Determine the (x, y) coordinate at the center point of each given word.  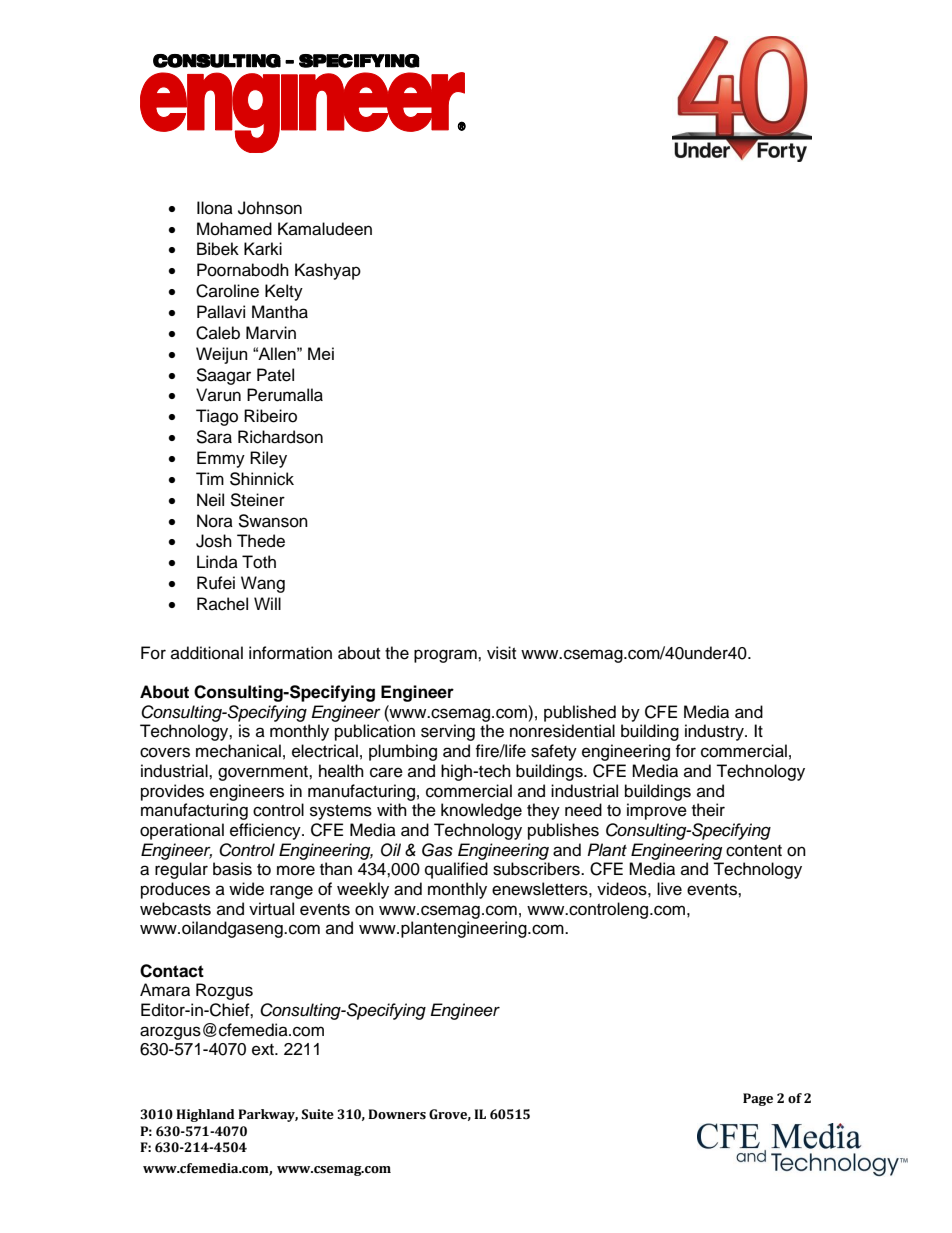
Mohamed (234, 229)
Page (758, 1099)
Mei (321, 353)
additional (207, 653)
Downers (397, 1114)
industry (715, 732)
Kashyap (328, 271)
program (446, 656)
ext (264, 1050)
